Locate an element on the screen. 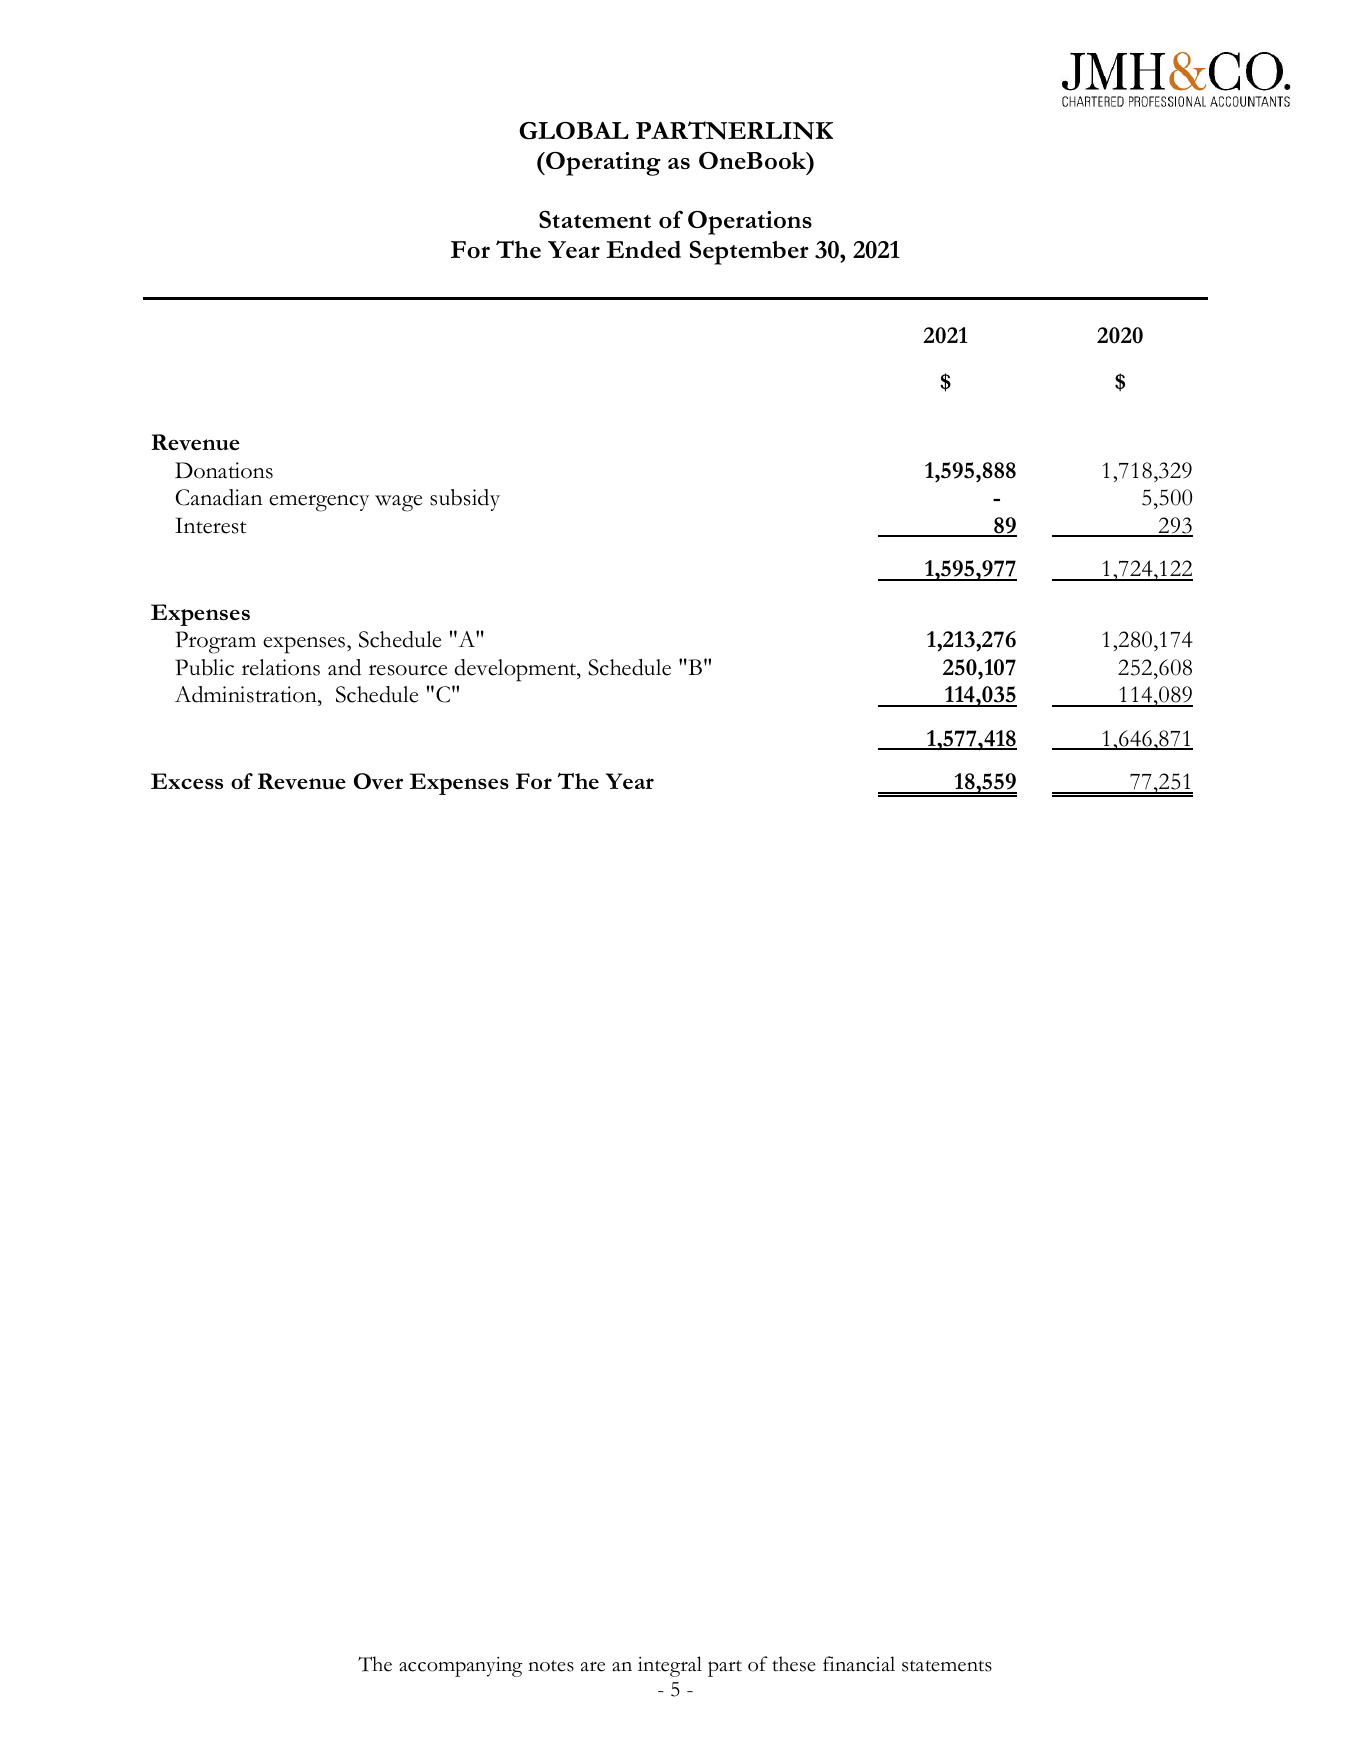 The height and width of the screenshot is (1749, 1351). Donations is located at coordinates (224, 470).
